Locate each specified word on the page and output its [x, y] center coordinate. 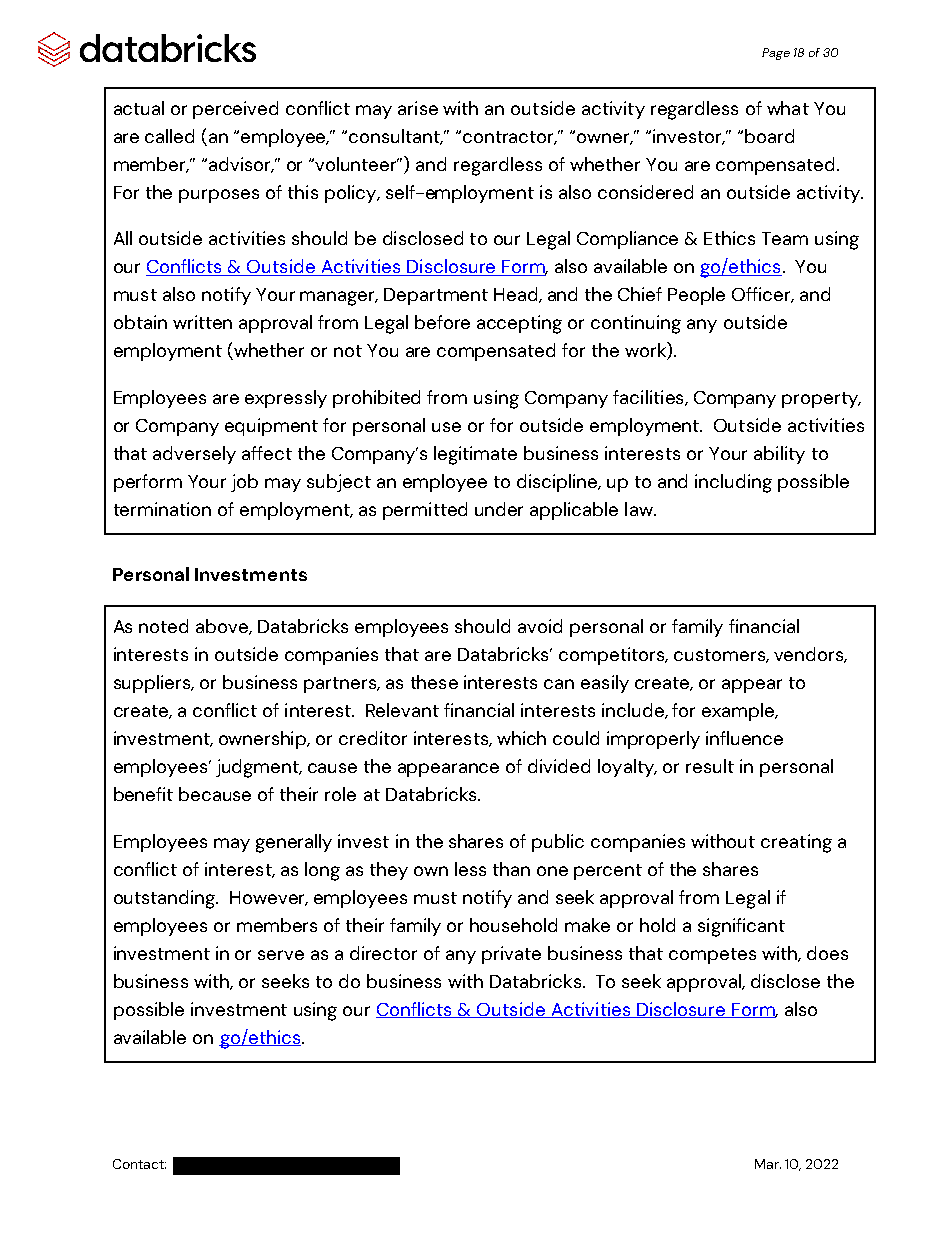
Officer [763, 295]
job [244, 483]
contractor [510, 138]
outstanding [166, 899]
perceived [235, 110]
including [733, 483]
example [739, 712]
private [511, 955]
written [202, 322]
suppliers [153, 684]
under [499, 509]
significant [741, 927]
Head [517, 295]
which [521, 738]
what [788, 108]
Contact [139, 1164]
